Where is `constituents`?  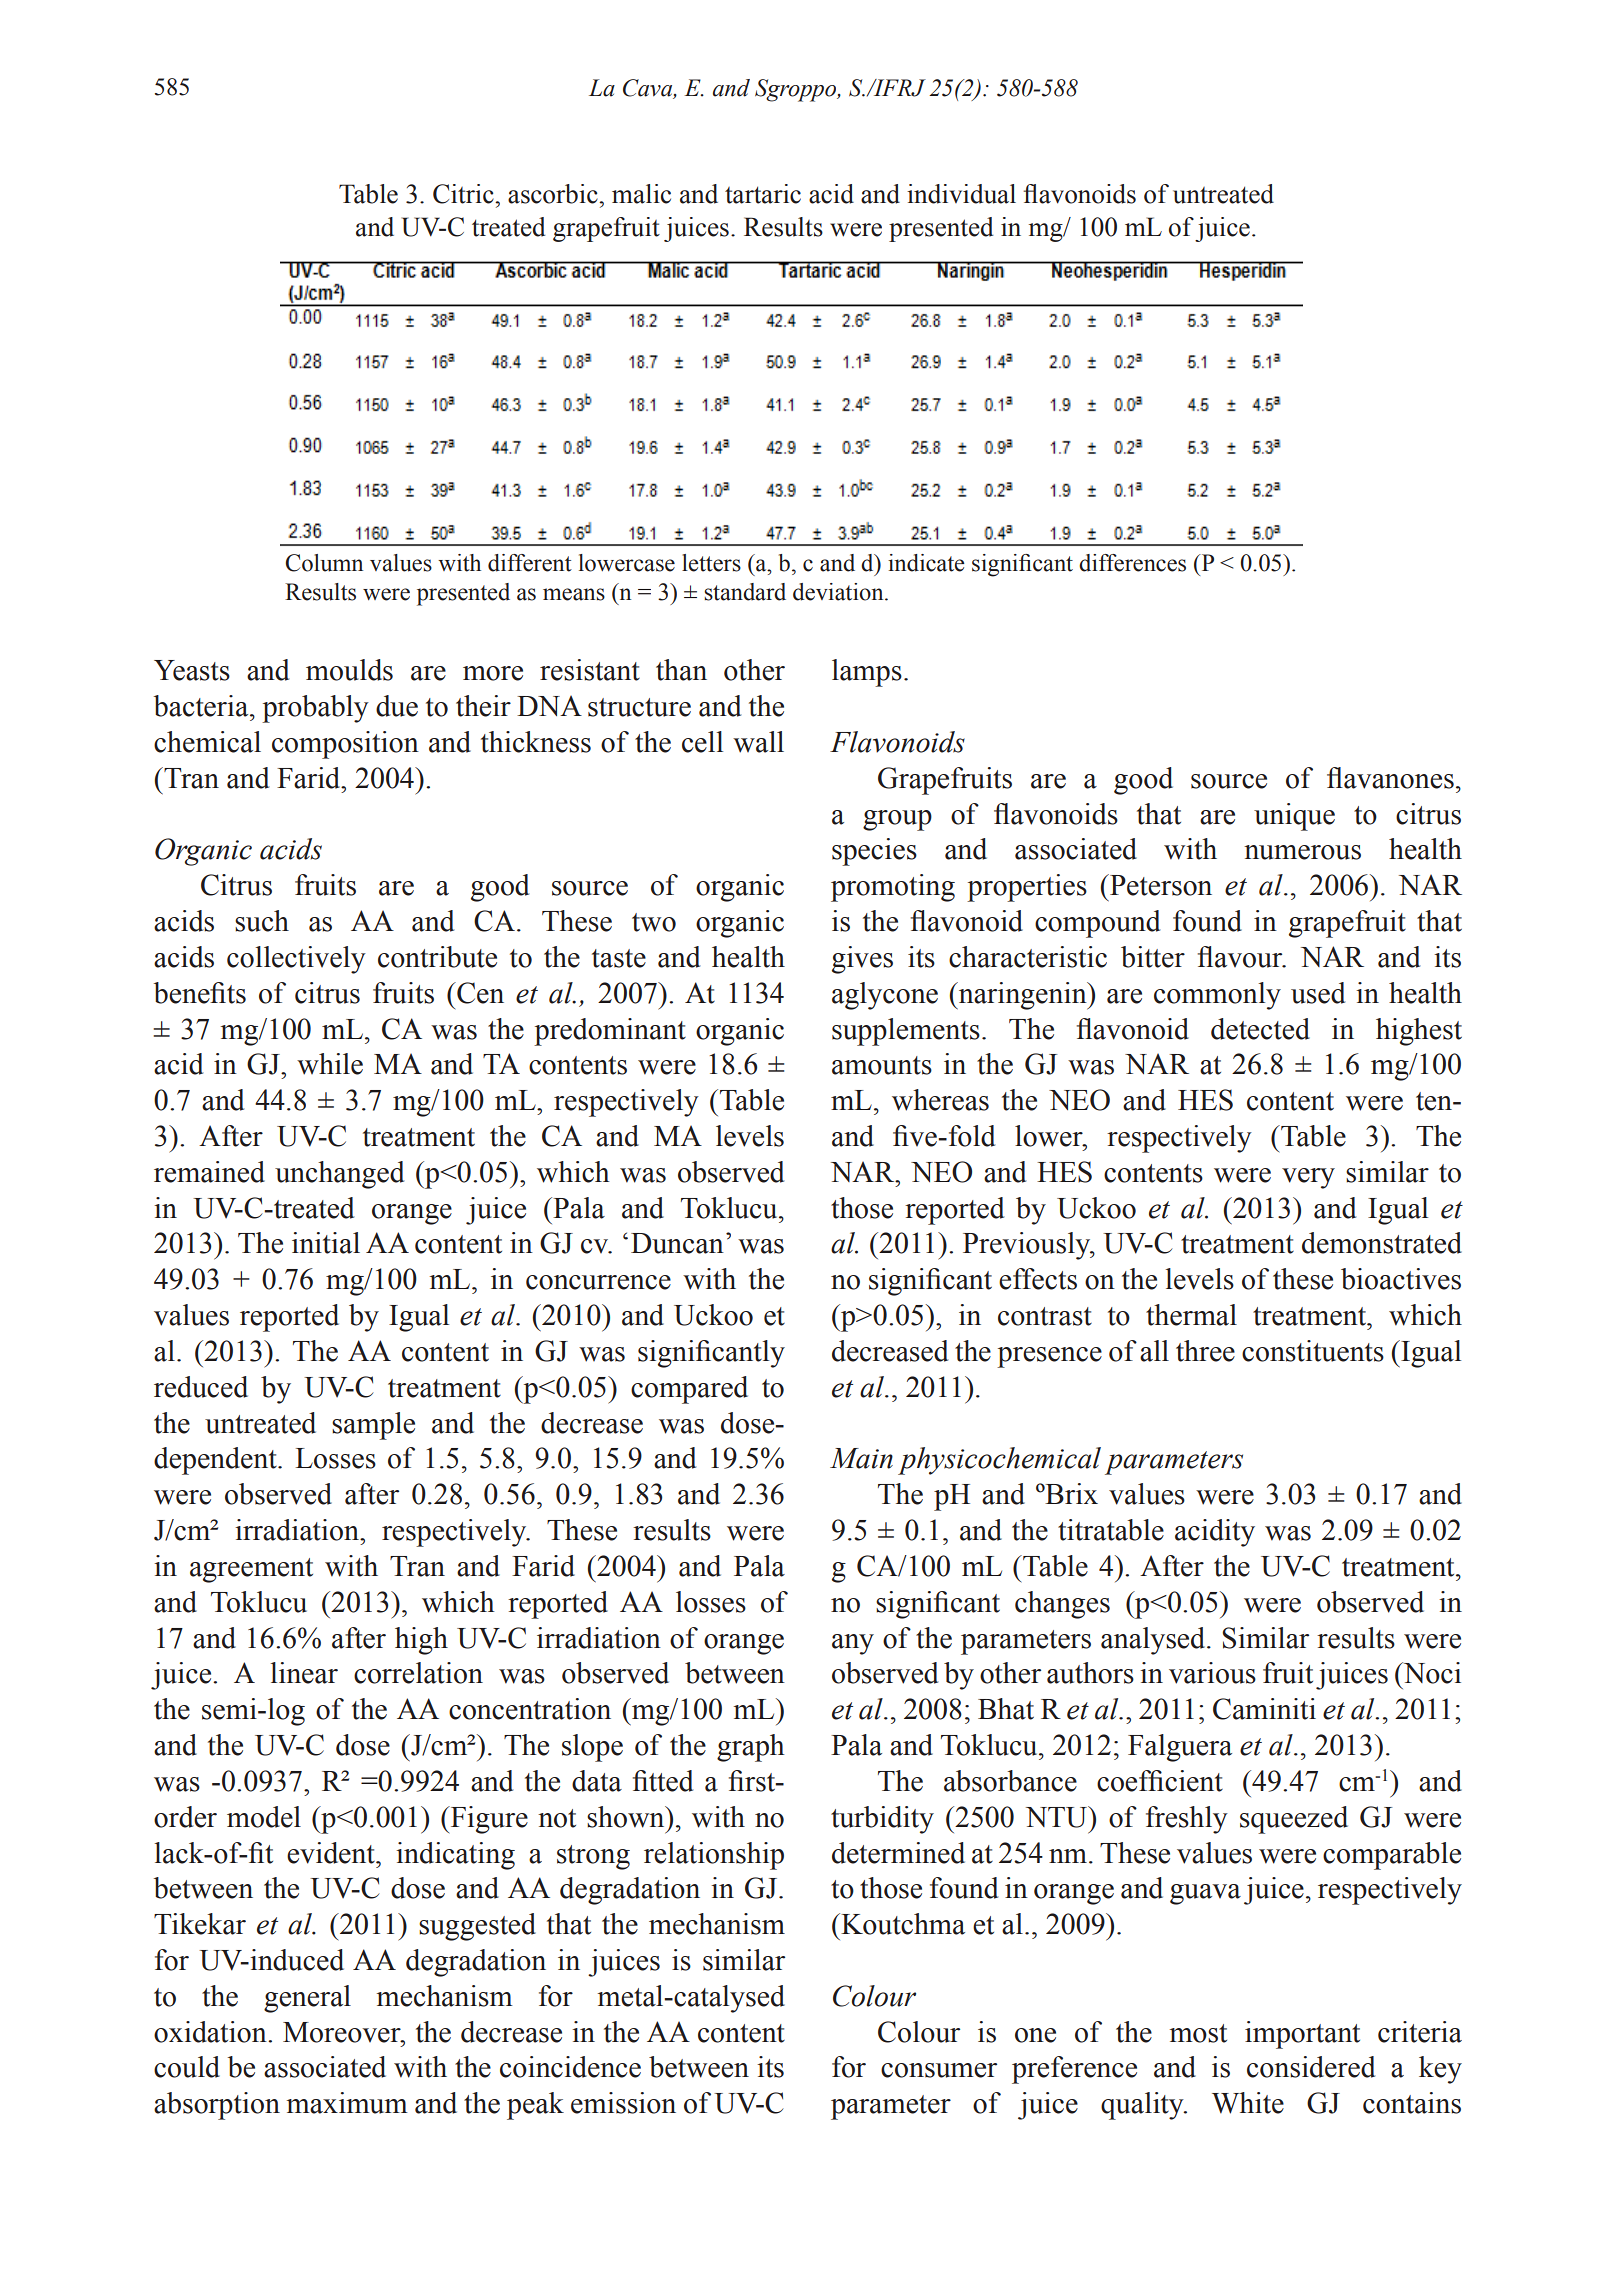
constituents is located at coordinates (1313, 1351).
